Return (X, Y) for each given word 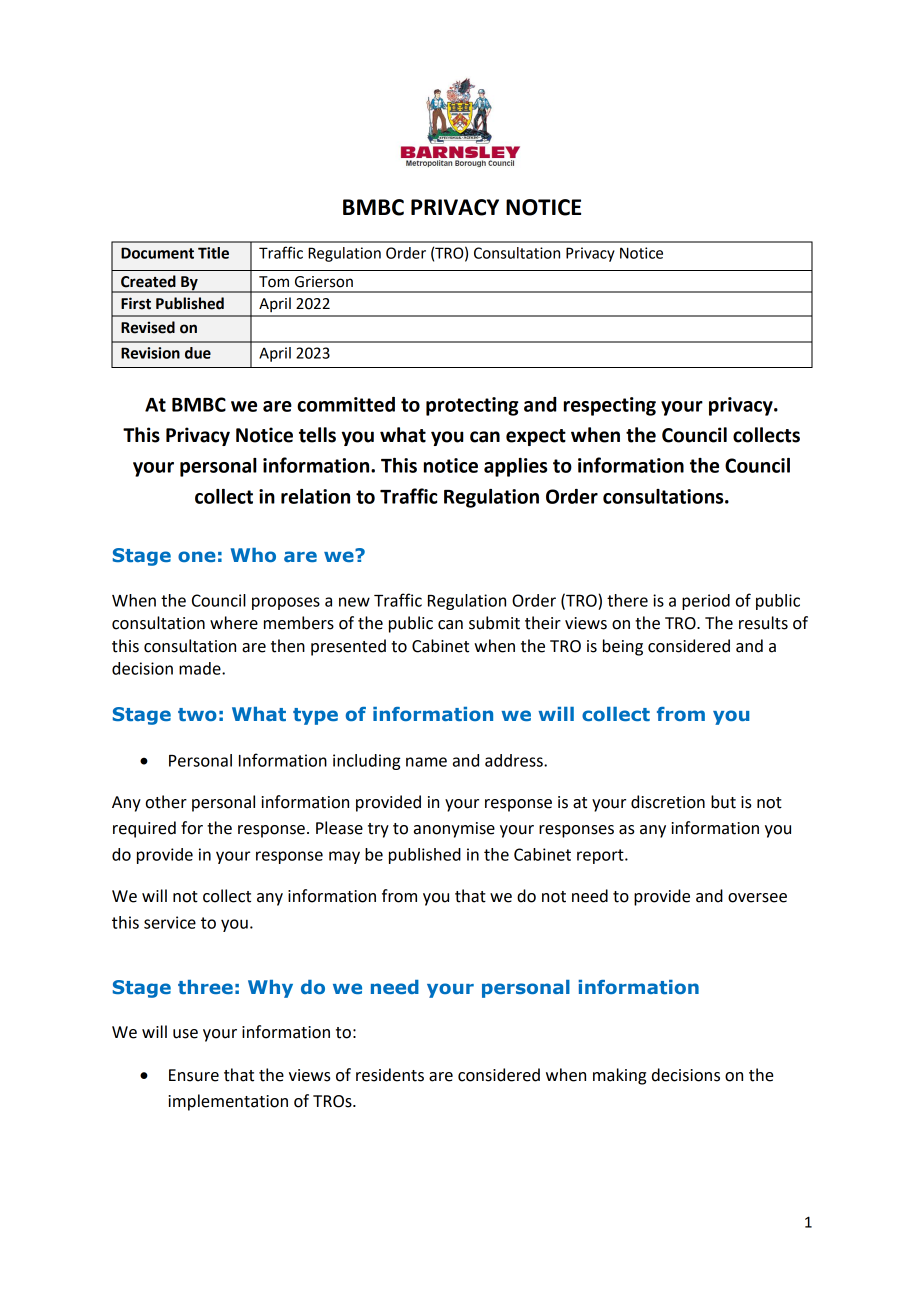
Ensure (194, 1075)
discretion (668, 802)
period (706, 602)
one (197, 556)
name (426, 762)
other (166, 802)
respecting (610, 406)
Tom (274, 282)
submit (494, 623)
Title (213, 253)
